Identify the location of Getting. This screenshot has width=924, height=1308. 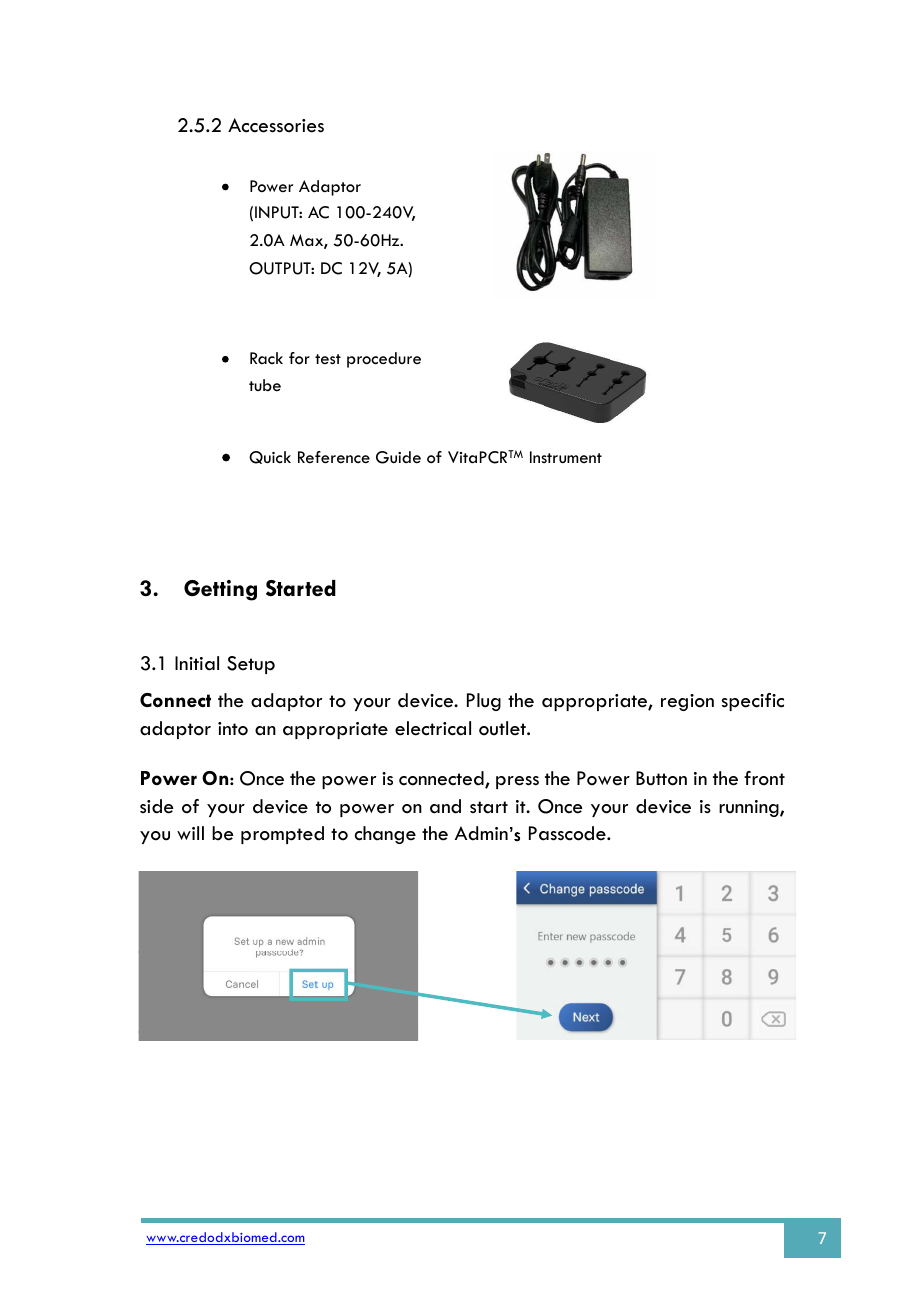
(220, 590).
